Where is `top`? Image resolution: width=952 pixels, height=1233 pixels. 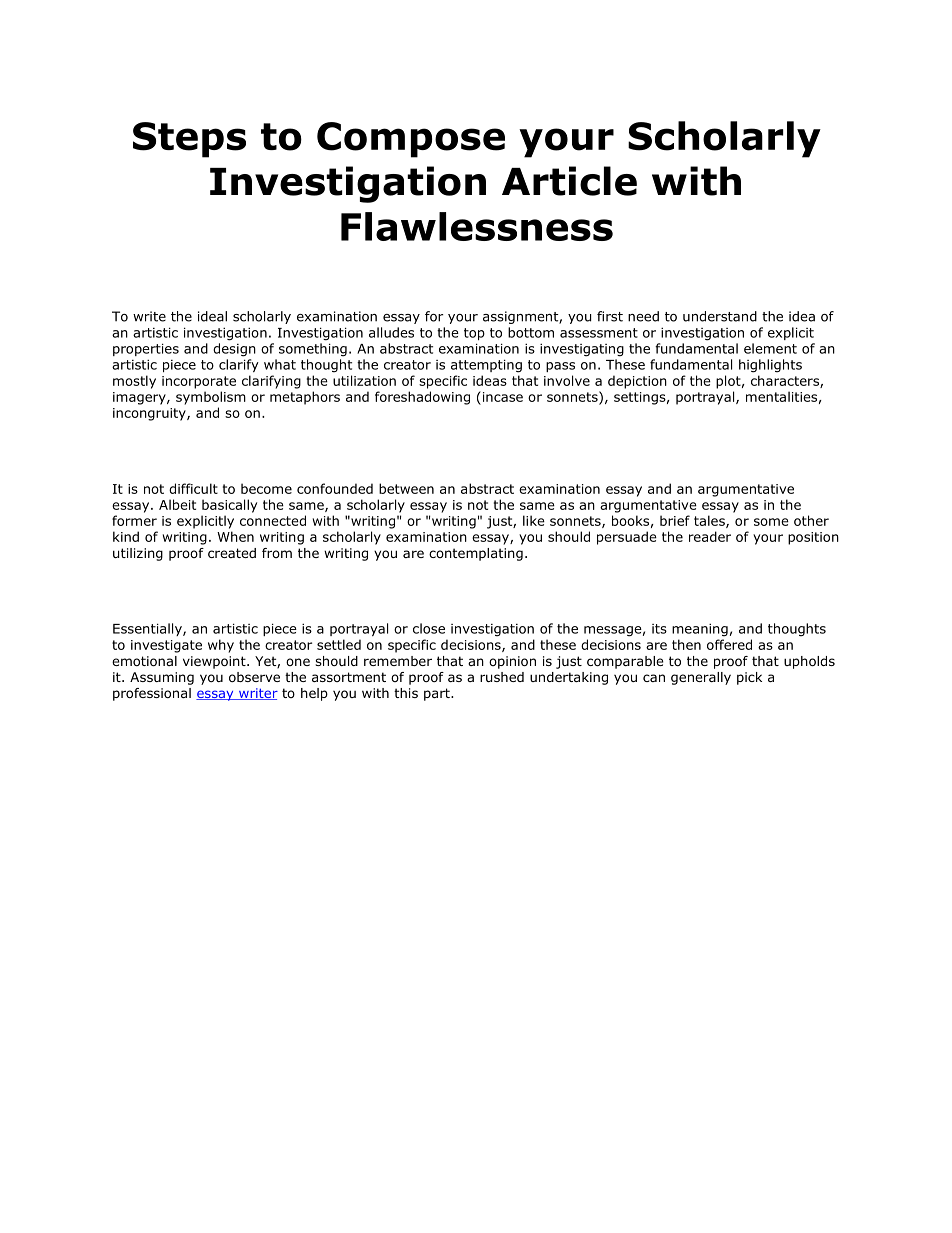
top is located at coordinates (474, 334).
